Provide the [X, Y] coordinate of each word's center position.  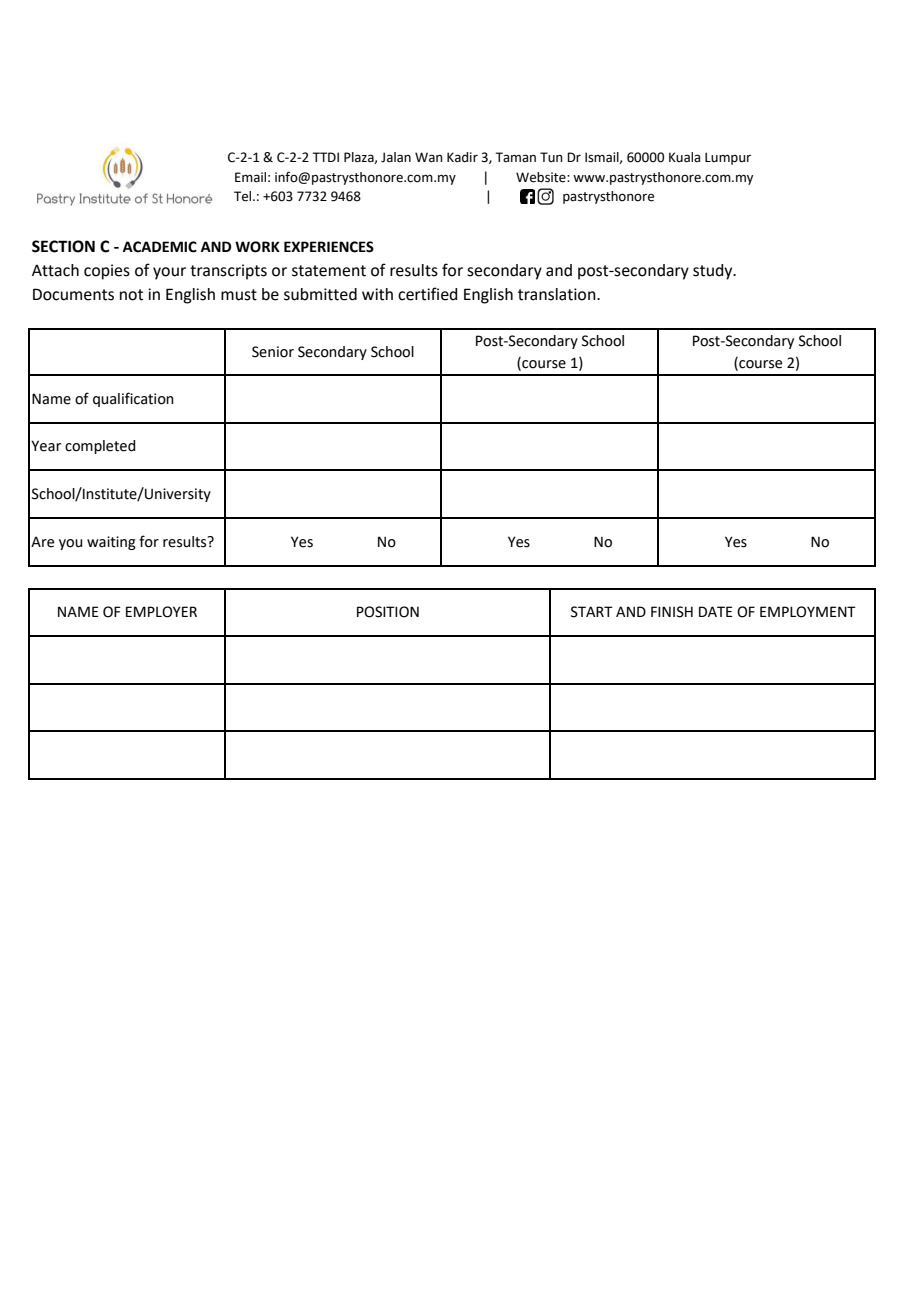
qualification [133, 399]
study [714, 272]
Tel [244, 196]
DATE [716, 611]
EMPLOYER [161, 612]
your [169, 273]
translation [558, 294]
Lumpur [728, 158]
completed [100, 447]
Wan [429, 157]
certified [427, 294]
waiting [111, 543]
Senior [273, 352]
